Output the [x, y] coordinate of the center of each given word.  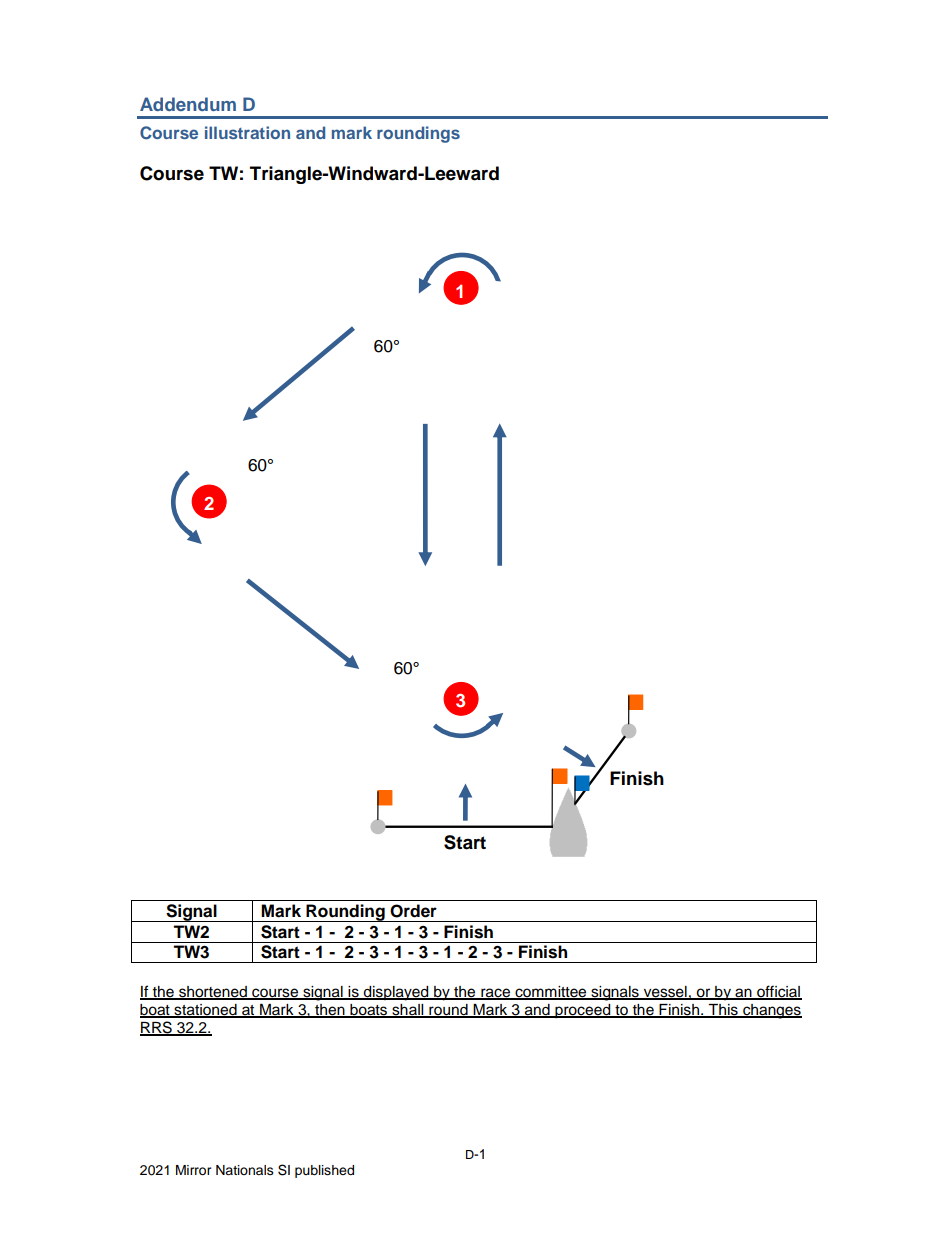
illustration [247, 132]
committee [551, 993]
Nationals [245, 1170]
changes [771, 1011]
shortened [213, 993]
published [324, 1171]
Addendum [188, 104]
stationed [205, 1011]
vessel [665, 993]
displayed [396, 993]
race [495, 994]
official [778, 992]
